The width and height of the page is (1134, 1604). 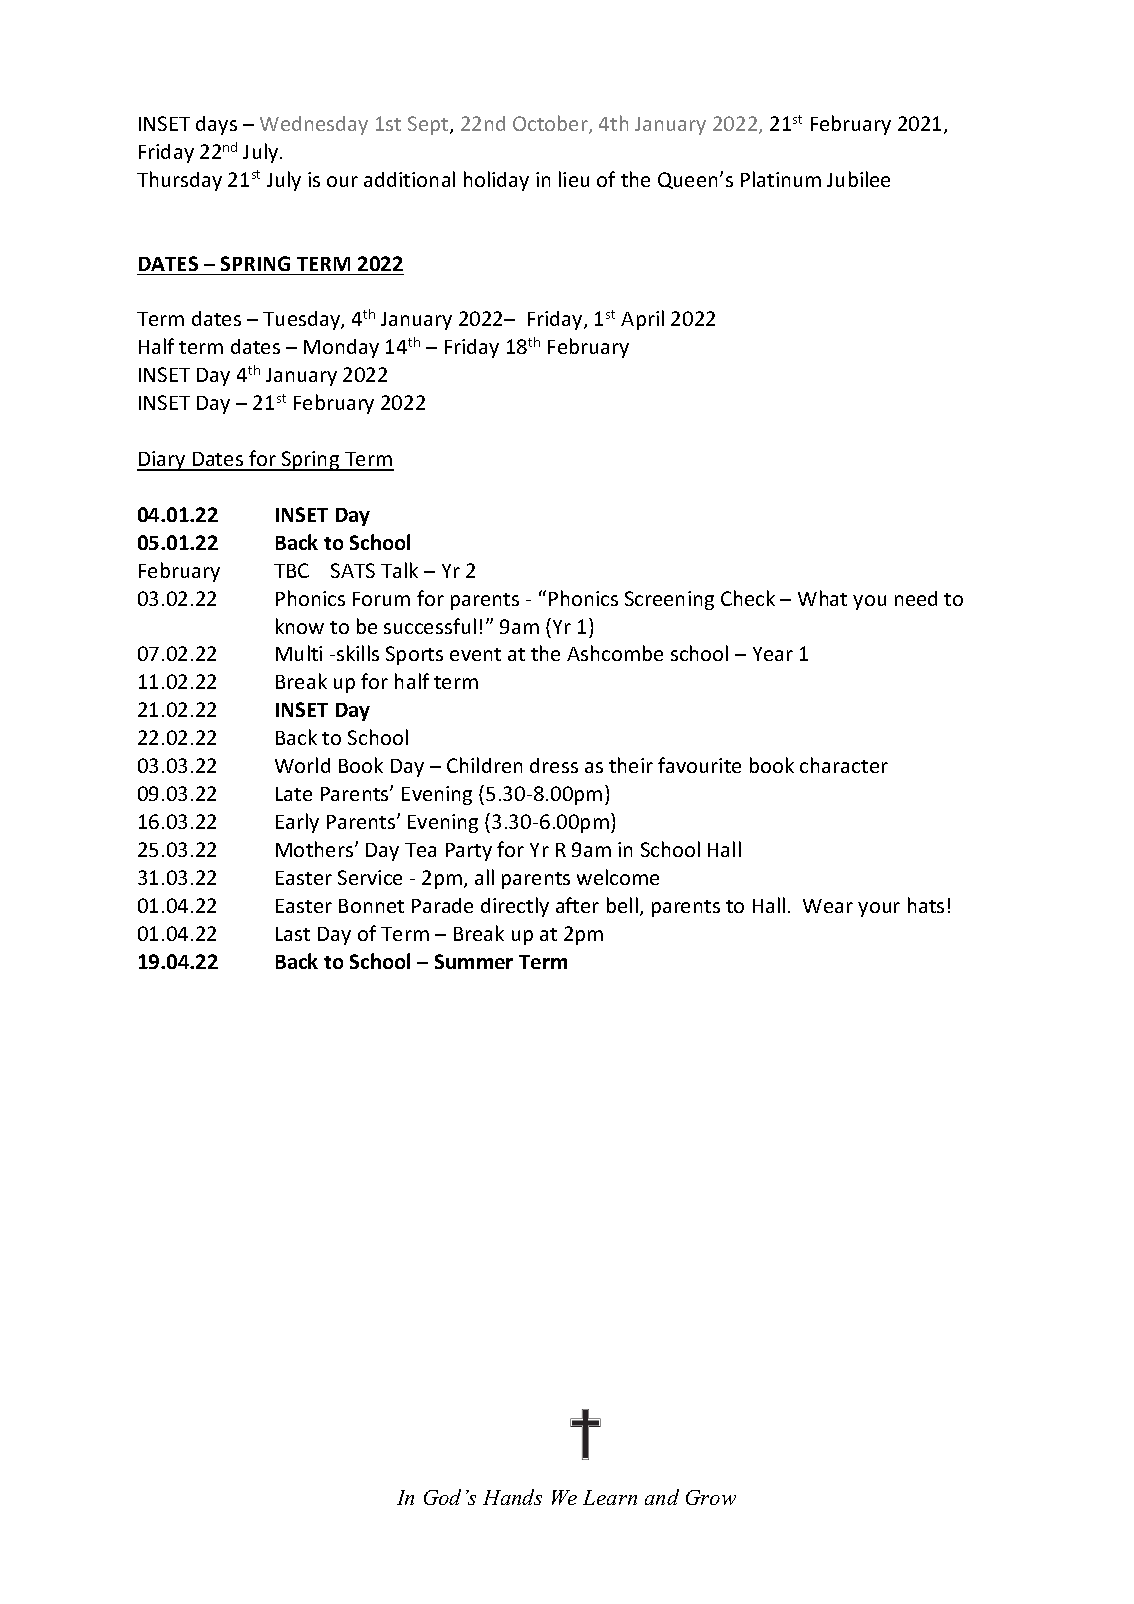 I want to click on Grow, so click(x=711, y=1497).
